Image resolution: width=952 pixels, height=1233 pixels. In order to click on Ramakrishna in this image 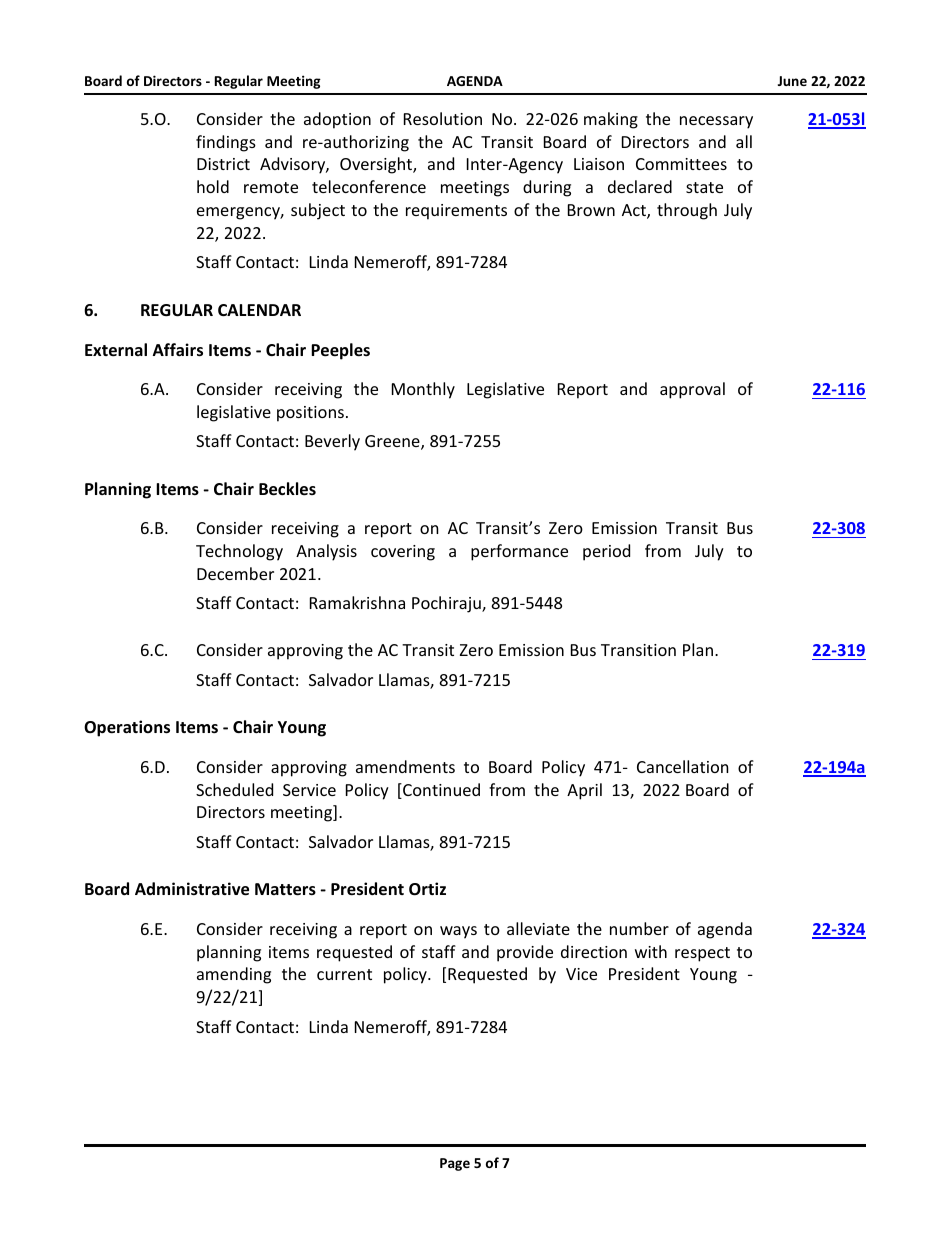, I will do `click(357, 602)`.
